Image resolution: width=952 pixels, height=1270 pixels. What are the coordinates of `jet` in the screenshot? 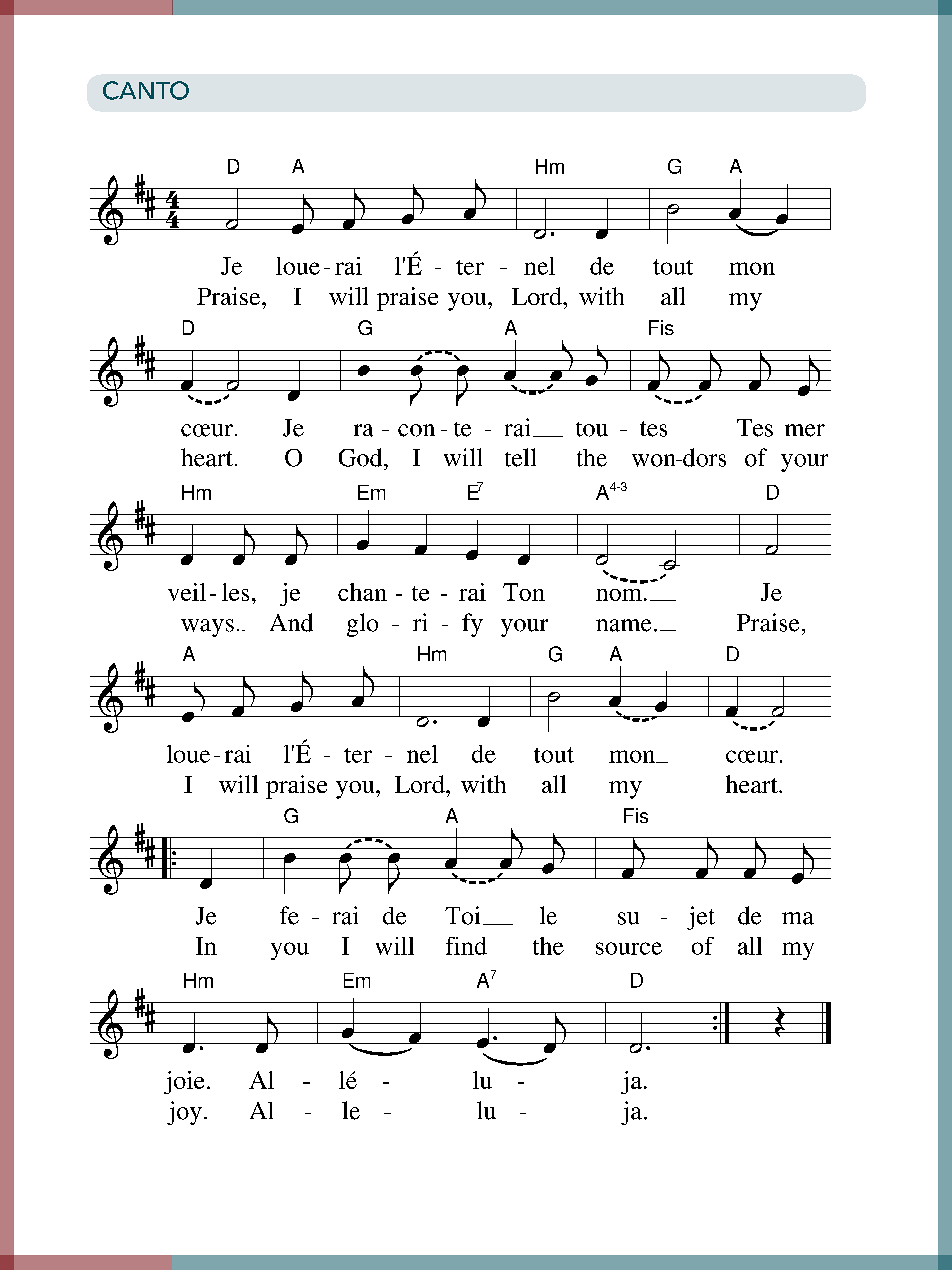 It's located at (701, 918).
